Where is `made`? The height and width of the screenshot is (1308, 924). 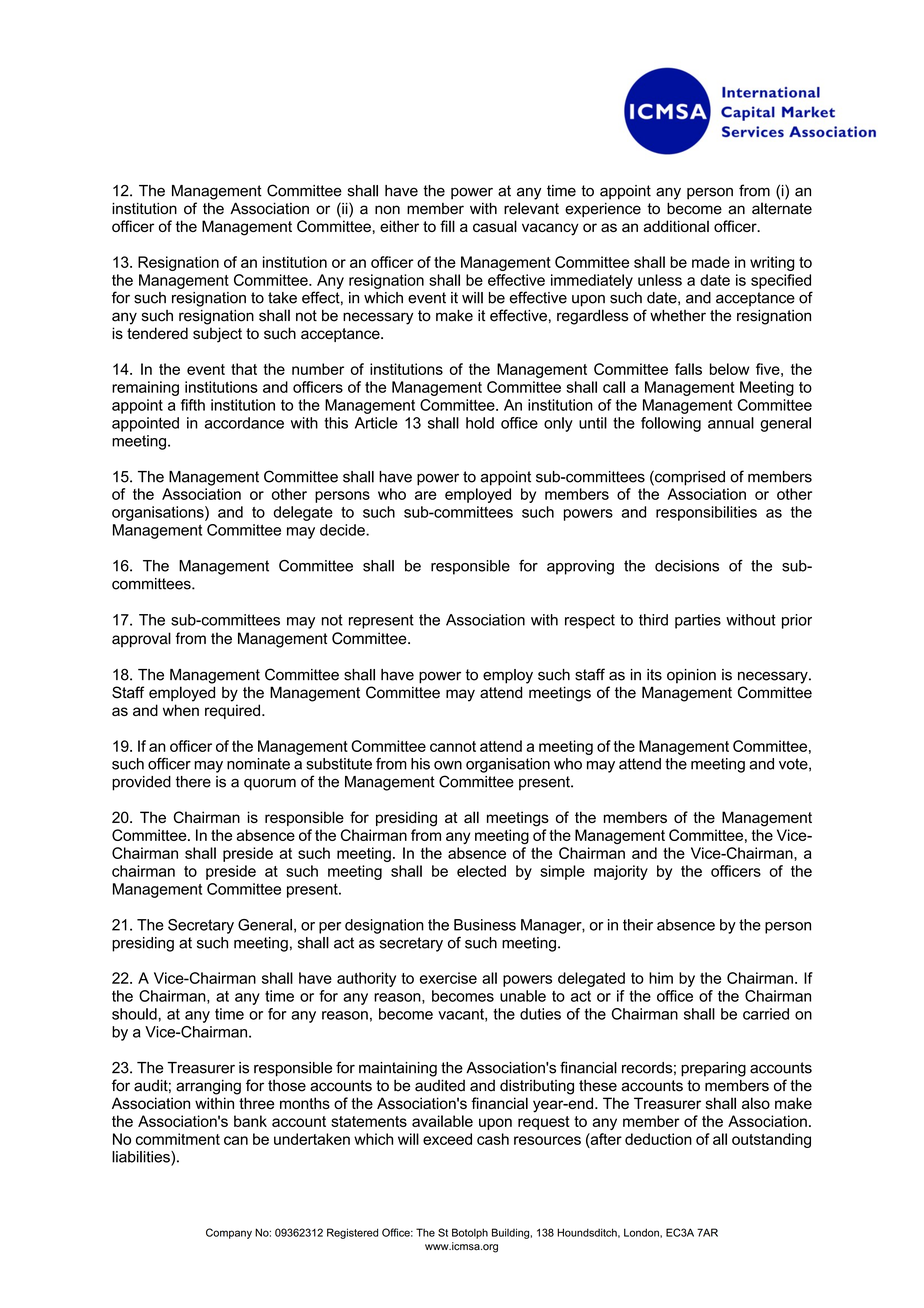
made is located at coordinates (711, 262).
